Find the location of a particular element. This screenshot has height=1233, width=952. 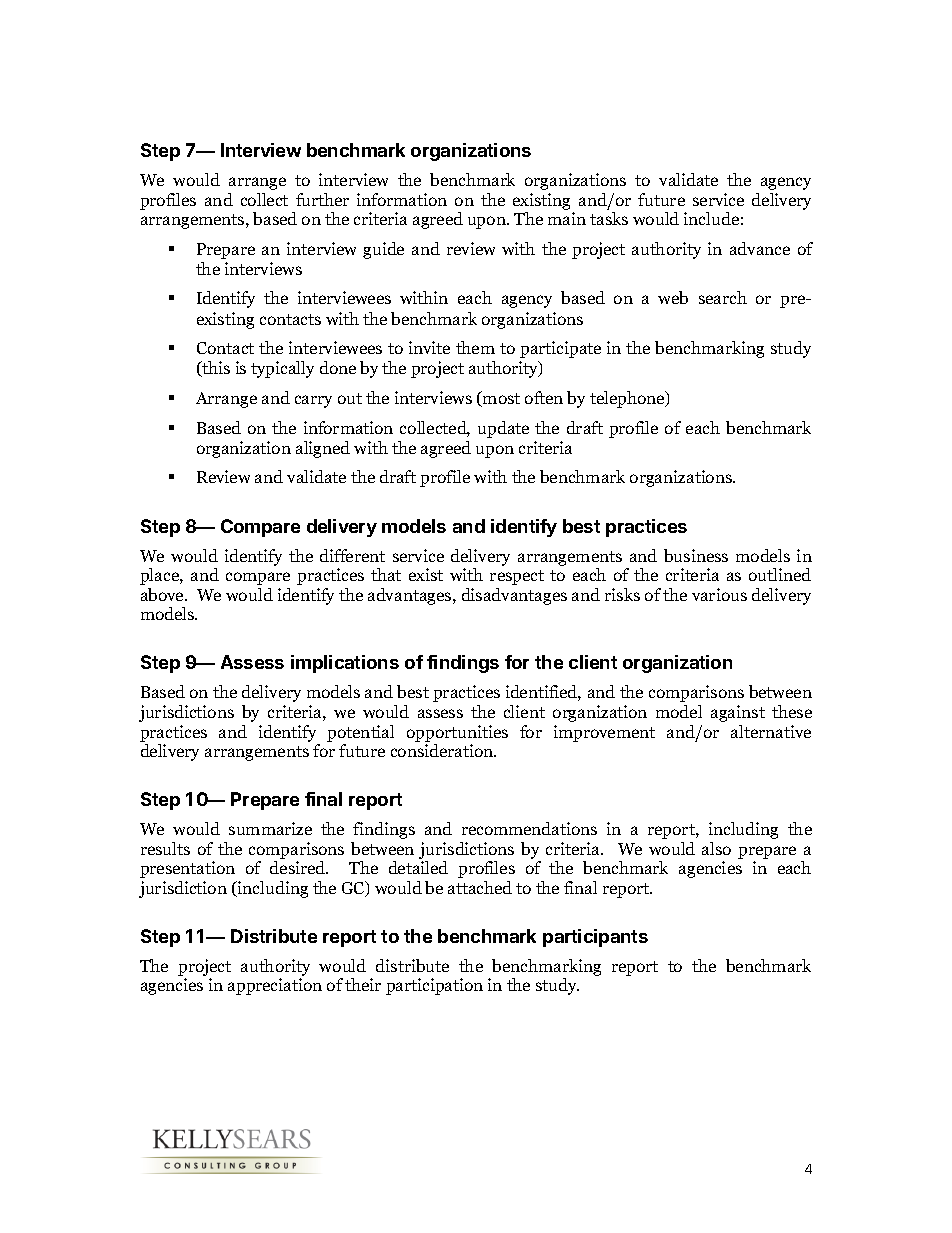

participation is located at coordinates (434, 986).
